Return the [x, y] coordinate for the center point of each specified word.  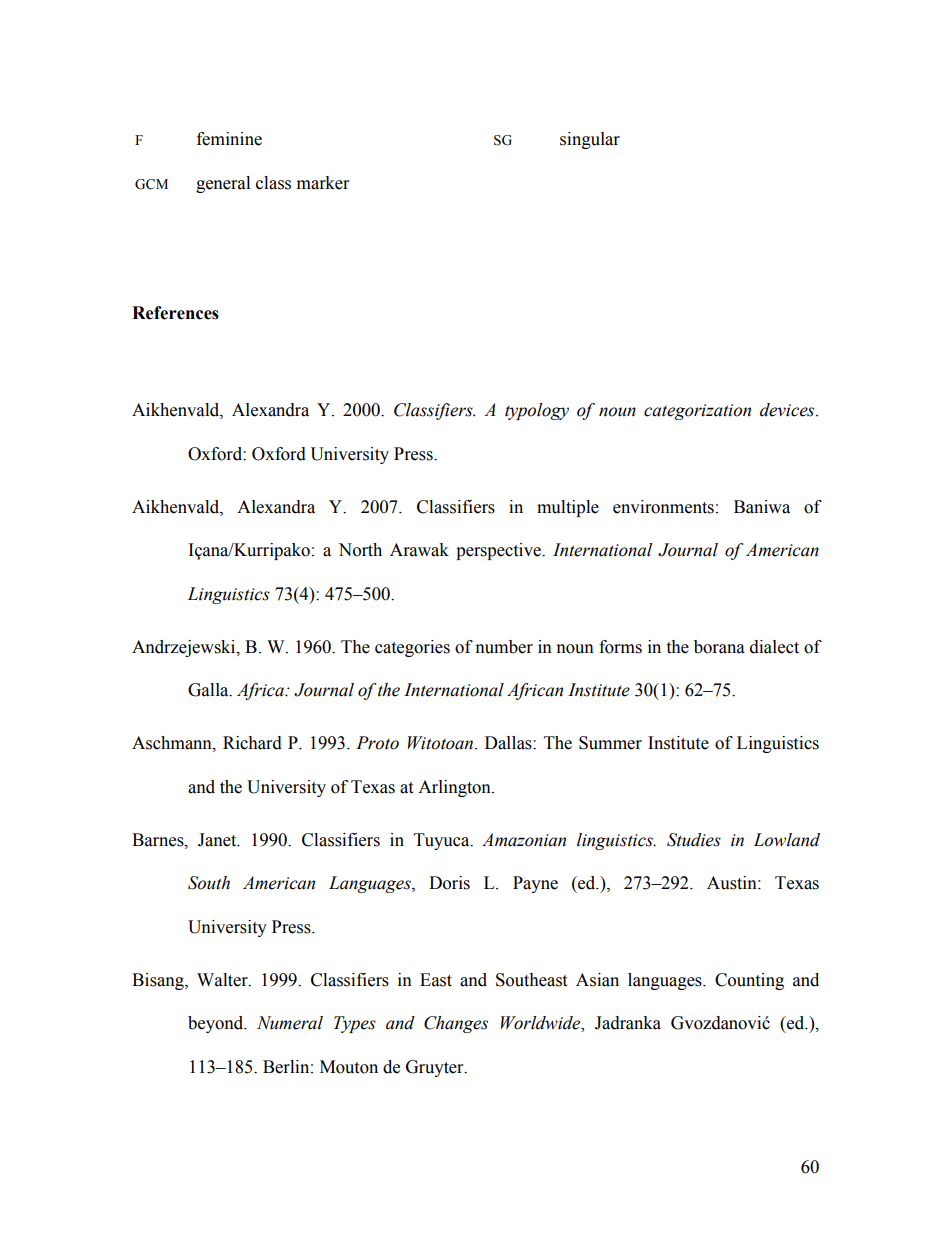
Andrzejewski [185, 648]
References [175, 313]
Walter [223, 980]
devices [788, 410]
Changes [456, 1024]
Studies [694, 840]
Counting [749, 981]
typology [537, 411]
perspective [499, 551]
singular [590, 140]
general [223, 184]
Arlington [455, 788]
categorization [697, 412]
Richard [252, 743]
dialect [774, 647]
